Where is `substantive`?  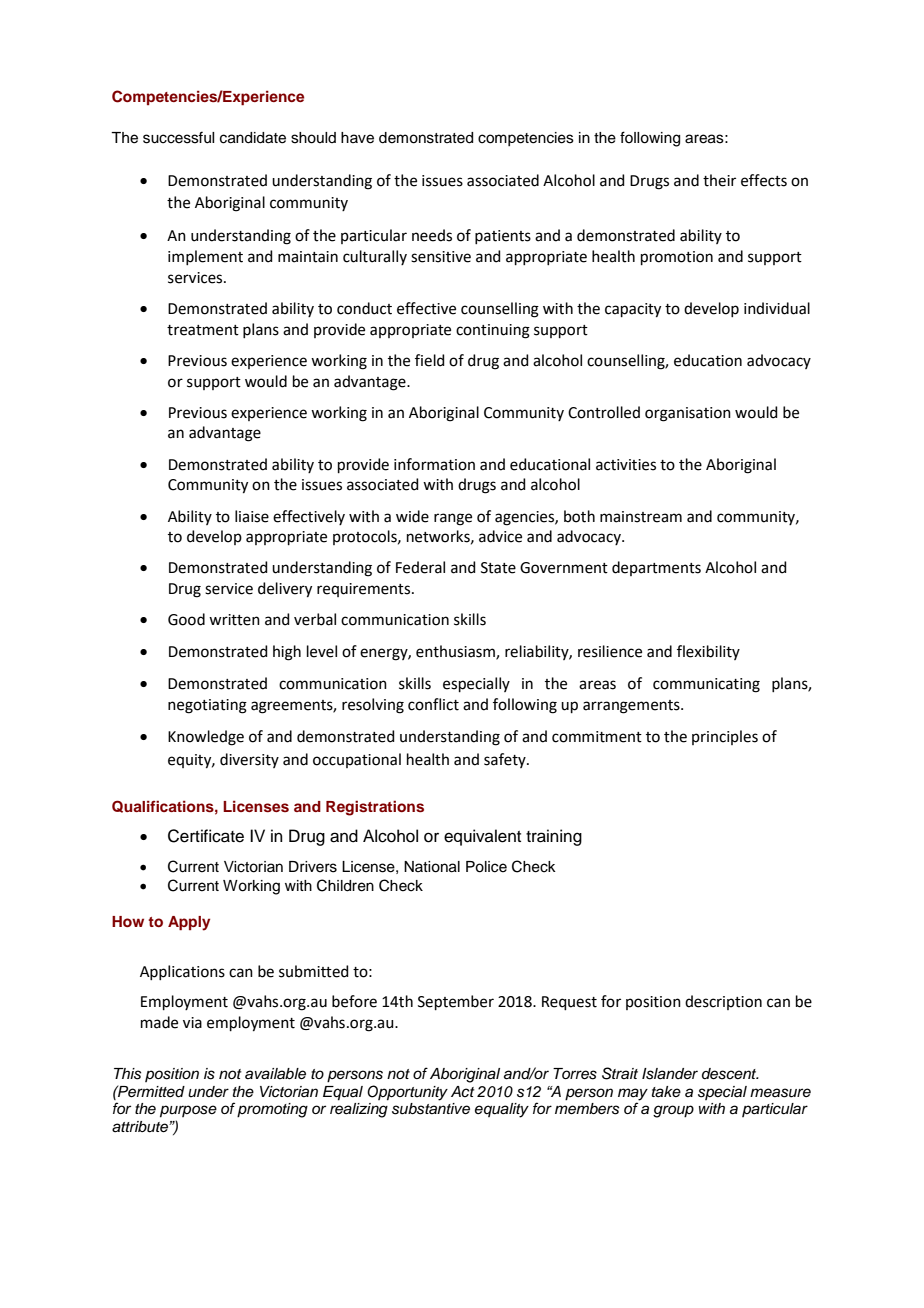 substantive is located at coordinates (431, 1109).
